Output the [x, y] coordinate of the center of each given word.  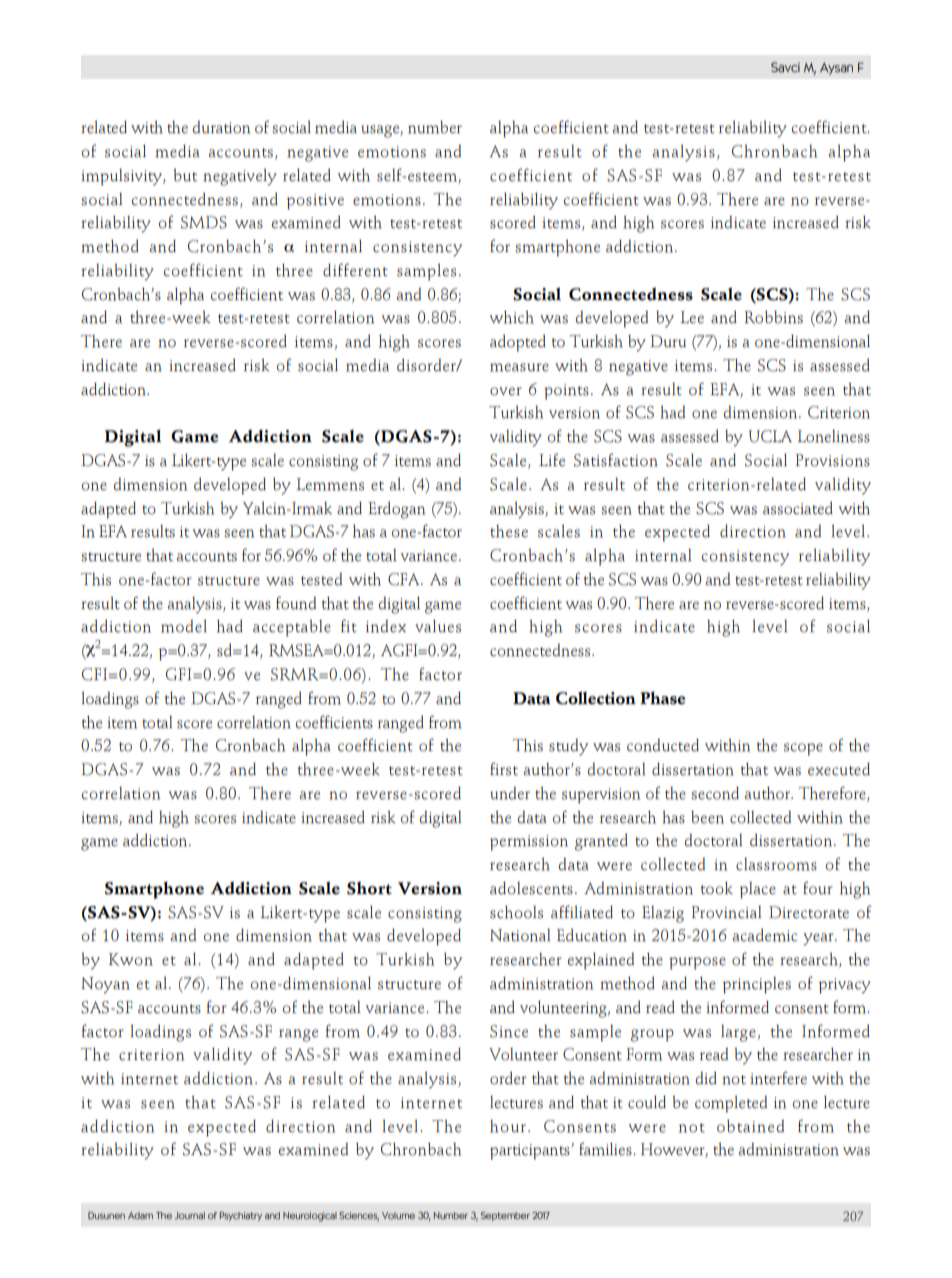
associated [798, 508]
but [185, 175]
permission [529, 843]
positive [315, 202]
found [296, 603]
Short [369, 888]
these [509, 531]
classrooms [776, 864]
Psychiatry [241, 1216]
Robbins [774, 317]
